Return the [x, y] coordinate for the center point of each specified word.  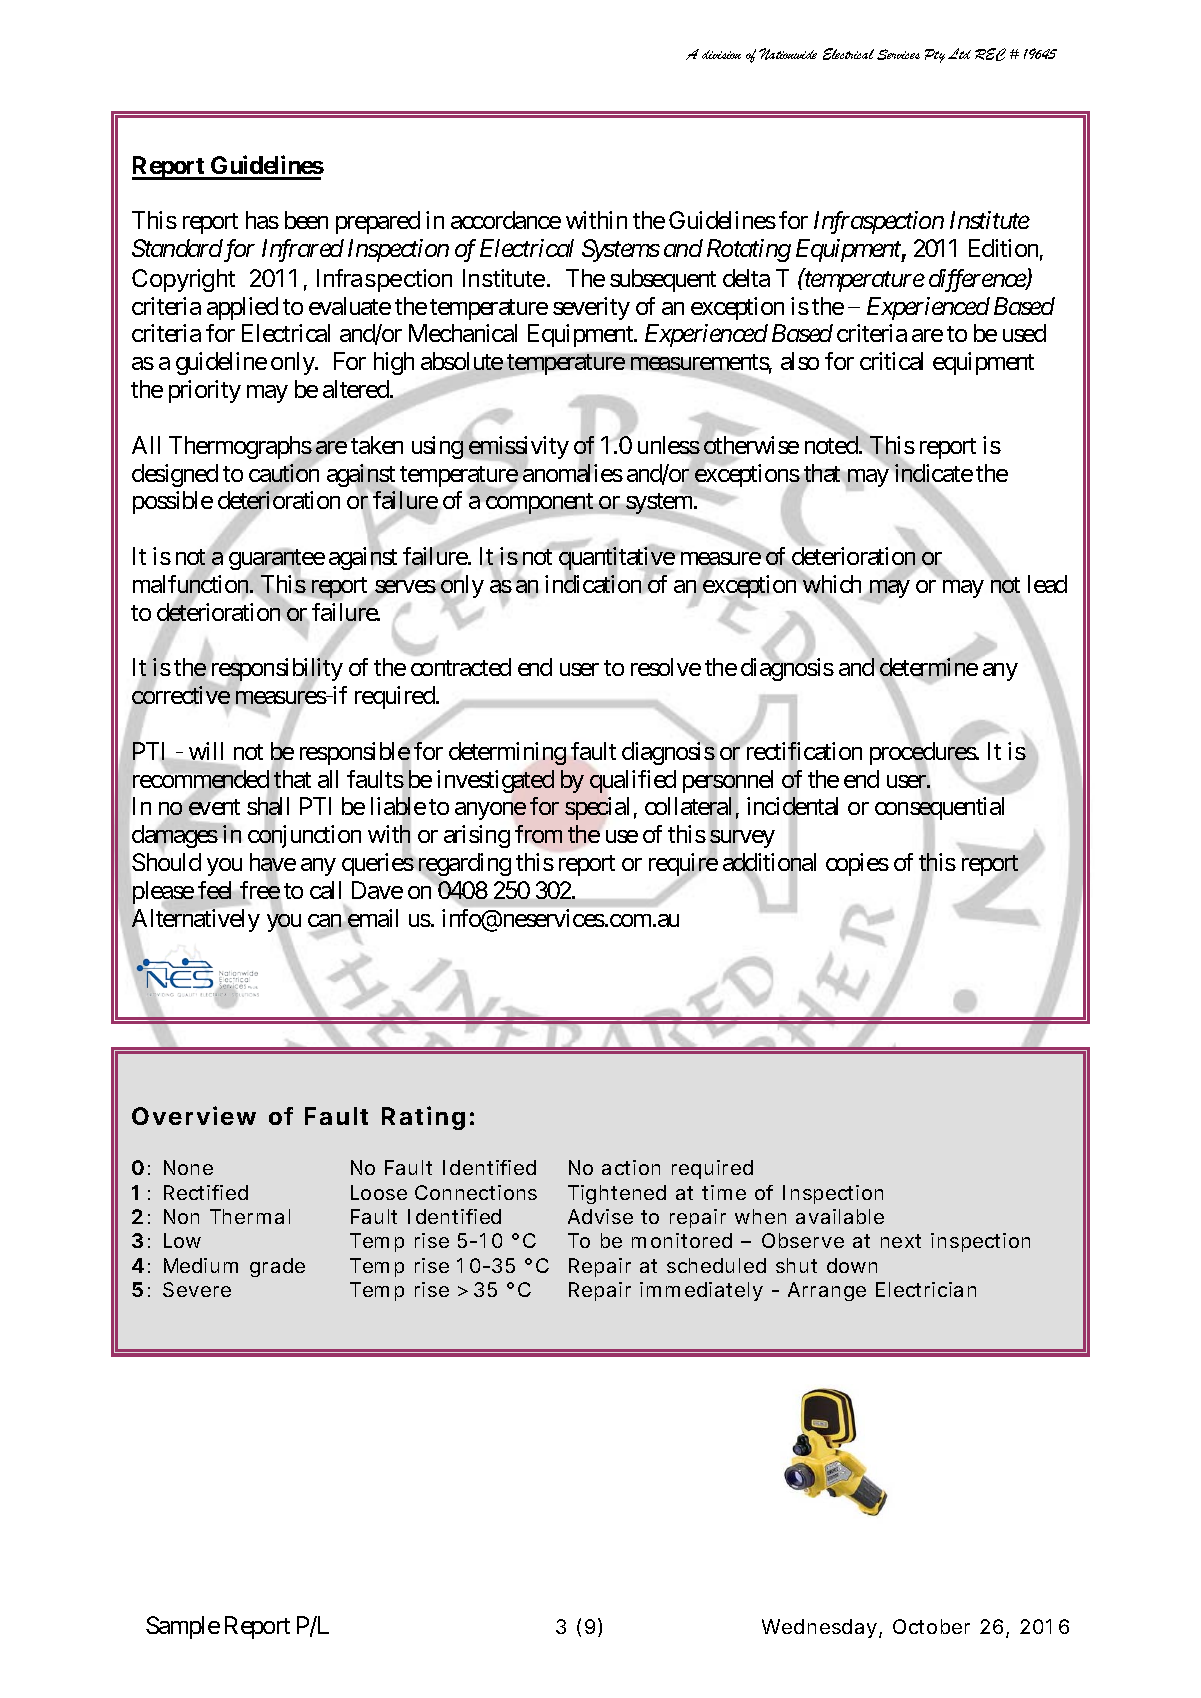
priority [205, 391]
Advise [600, 1216]
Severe [197, 1289]
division [721, 54]
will [206, 751]
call [325, 890]
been [306, 220]
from [538, 834]
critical [891, 361]
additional [769, 863]
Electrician [926, 1289]
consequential [939, 810]
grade [277, 1267]
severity [591, 308]
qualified [633, 781]
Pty [935, 56]
